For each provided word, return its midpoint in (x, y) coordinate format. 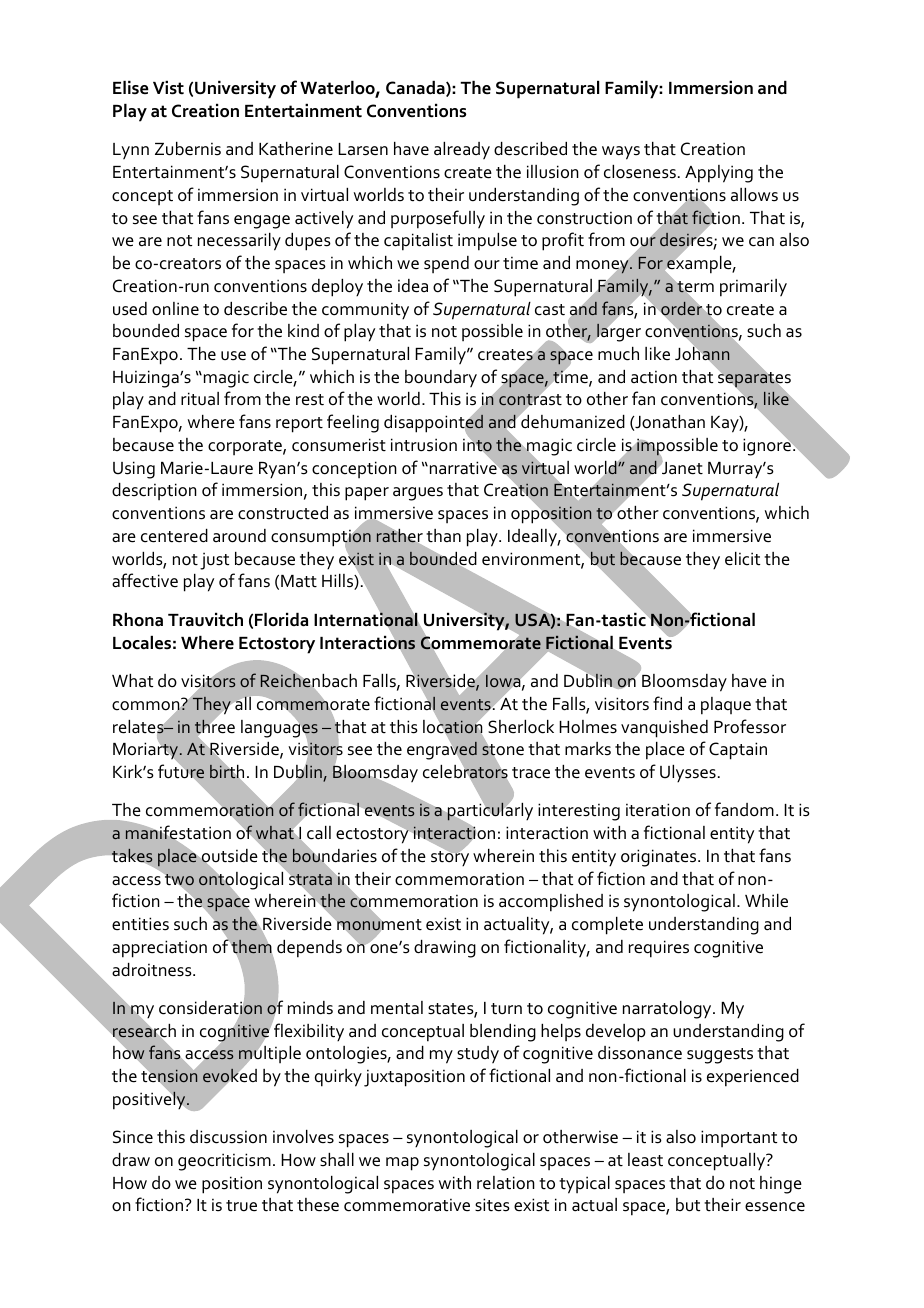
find (667, 703)
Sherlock (521, 727)
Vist (168, 88)
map (402, 1164)
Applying (719, 174)
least (645, 1160)
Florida (281, 620)
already (462, 151)
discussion (228, 1137)
